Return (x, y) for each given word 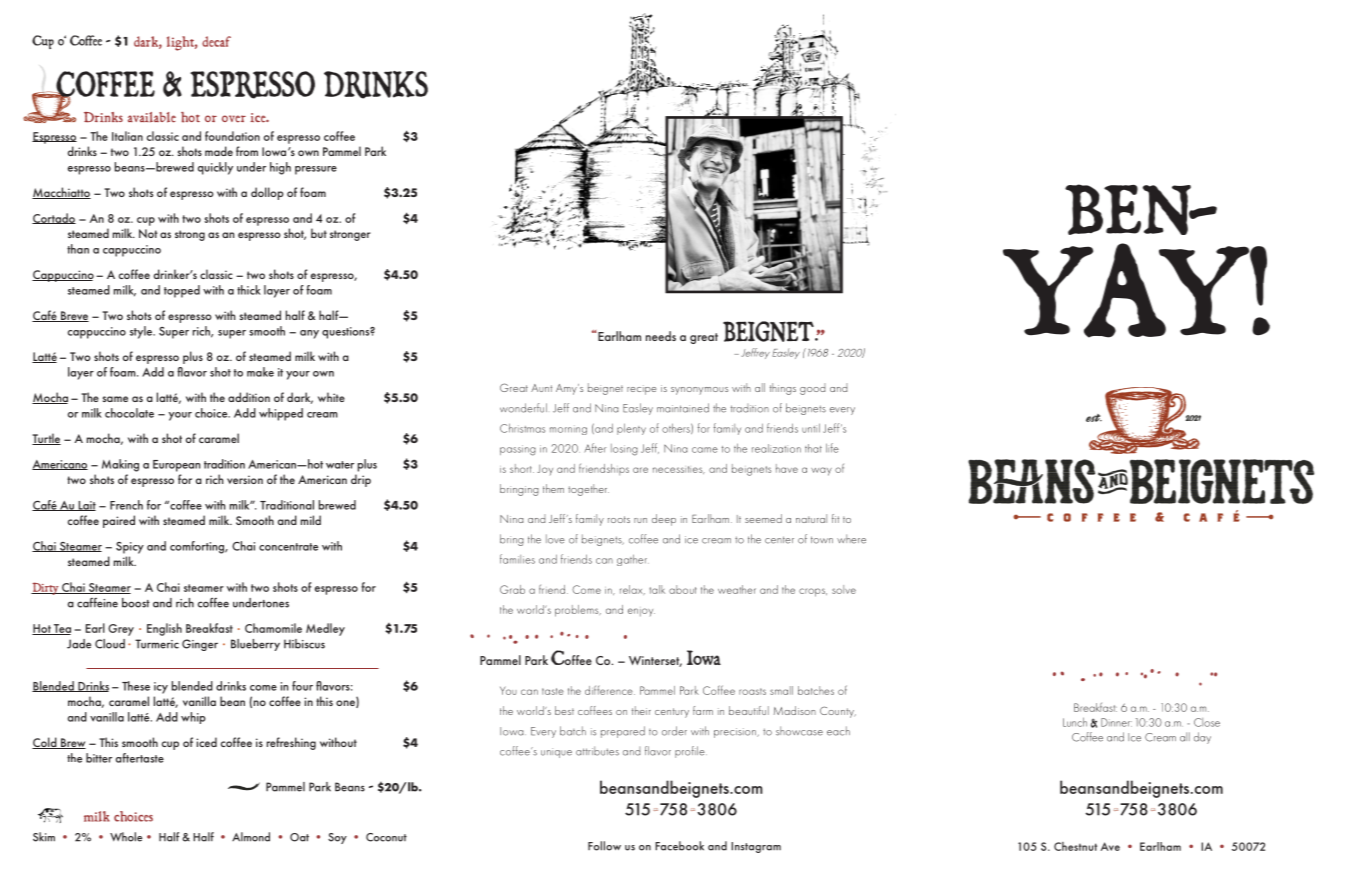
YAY (1127, 290)
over (234, 119)
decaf (216, 41)
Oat (299, 837)
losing (624, 450)
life (832, 448)
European (176, 466)
